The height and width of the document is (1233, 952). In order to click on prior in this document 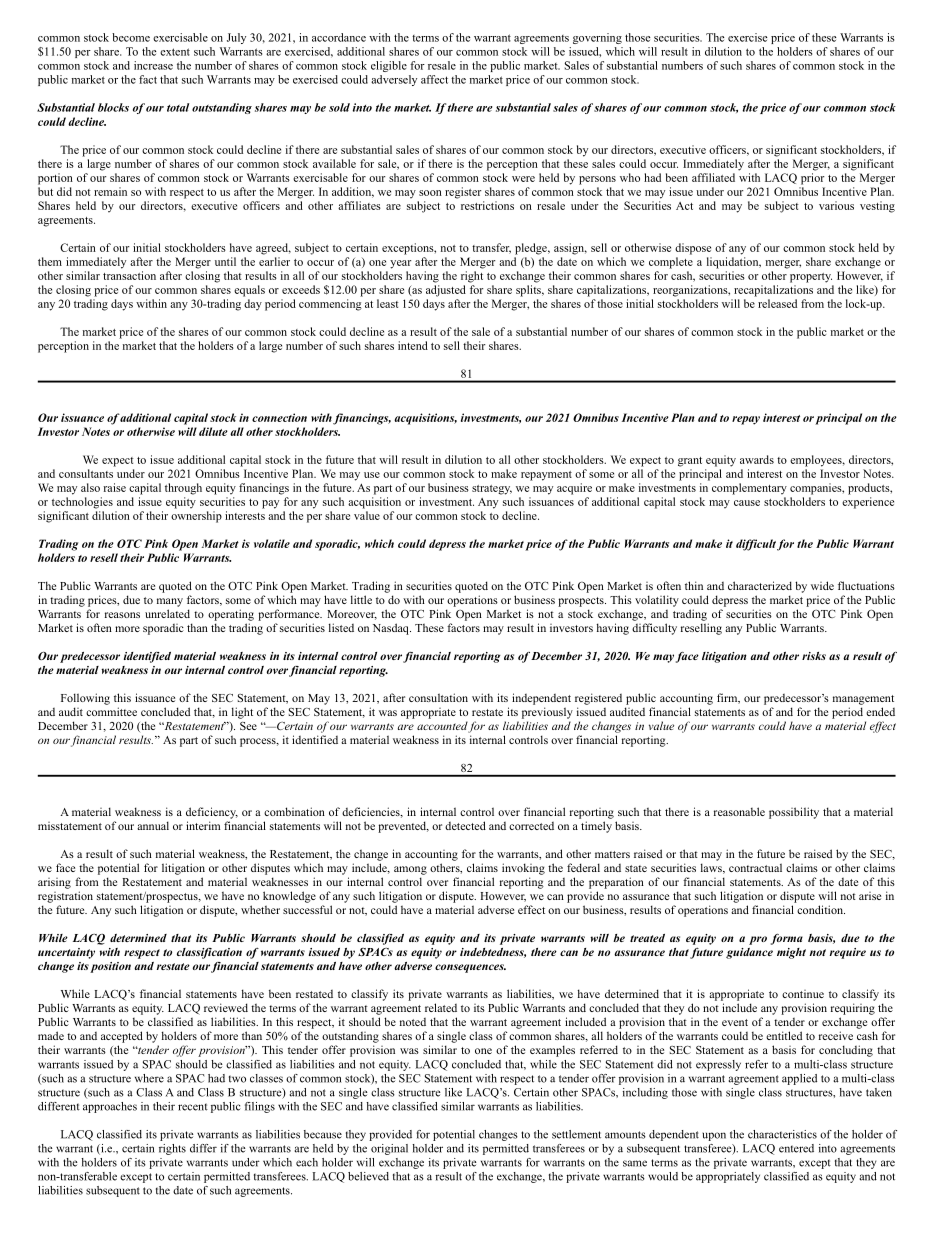, I will do `click(812, 179)`.
